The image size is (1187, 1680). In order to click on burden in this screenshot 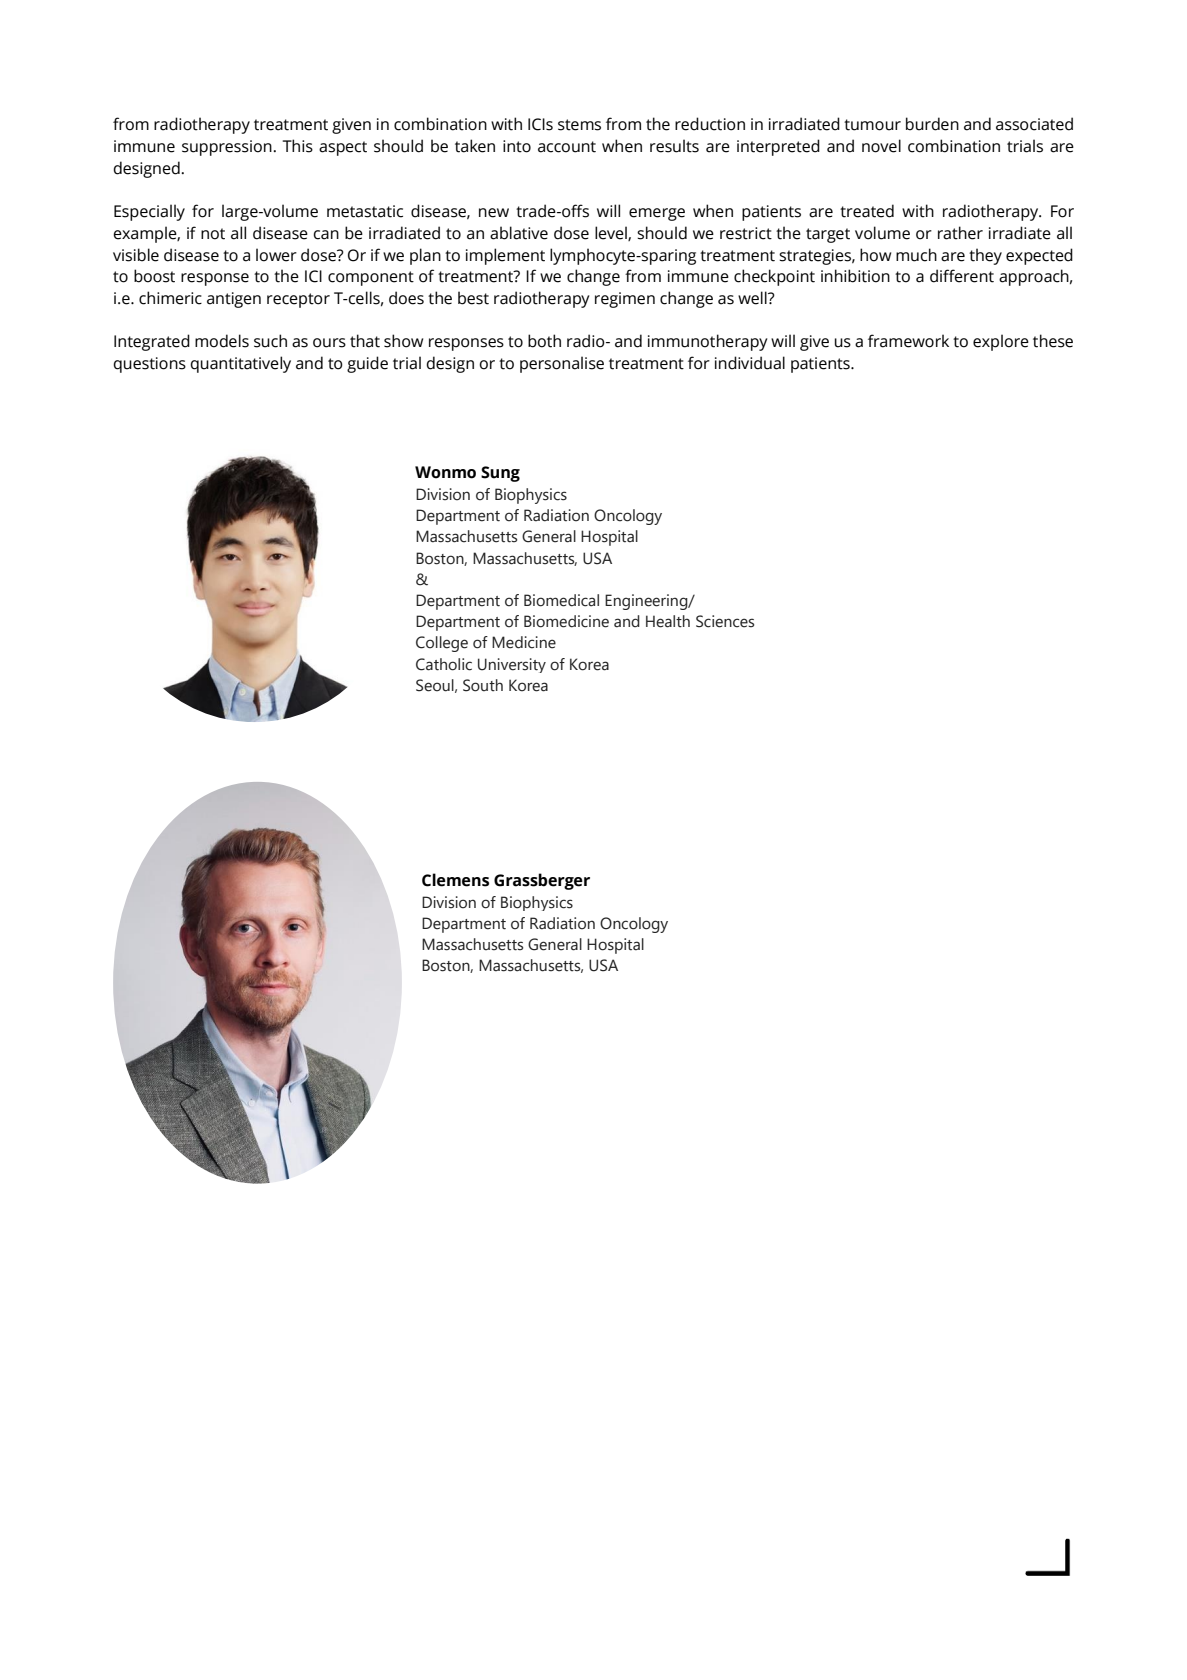, I will do `click(932, 124)`.
